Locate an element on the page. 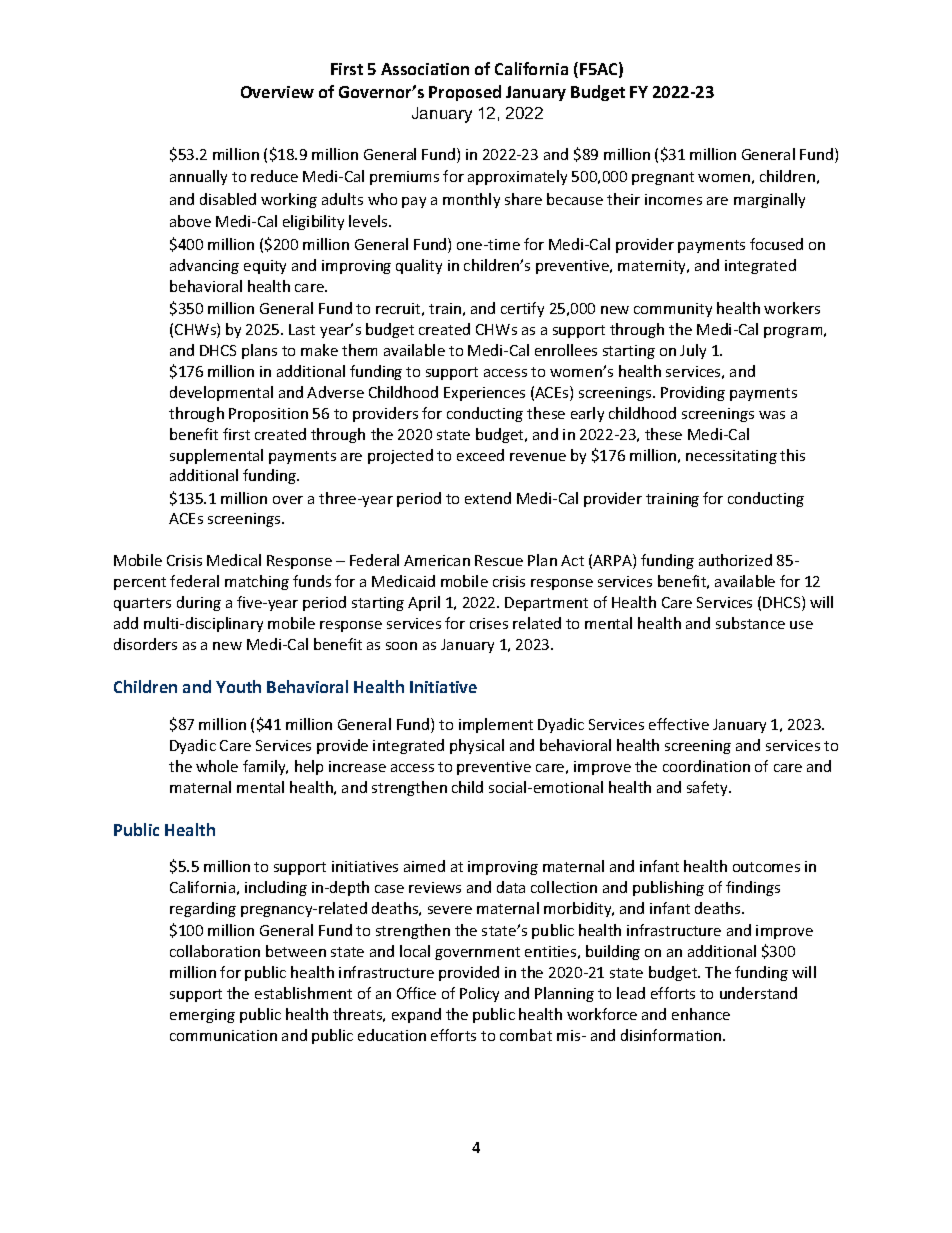 Image resolution: width=952 pixels, height=1233 pixels. Proposition is located at coordinates (268, 415).
